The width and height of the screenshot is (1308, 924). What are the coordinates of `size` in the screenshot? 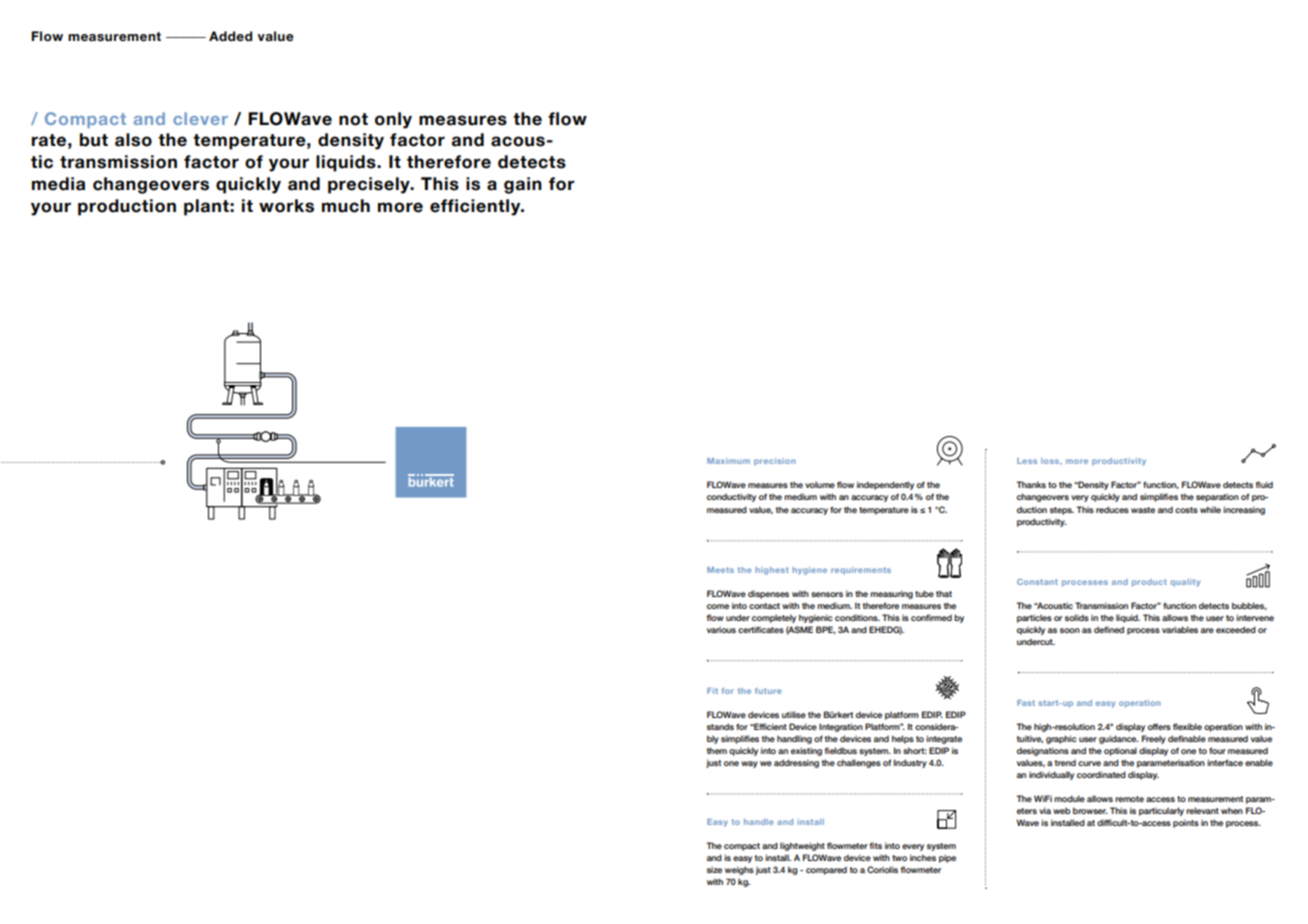 It's located at (714, 869).
